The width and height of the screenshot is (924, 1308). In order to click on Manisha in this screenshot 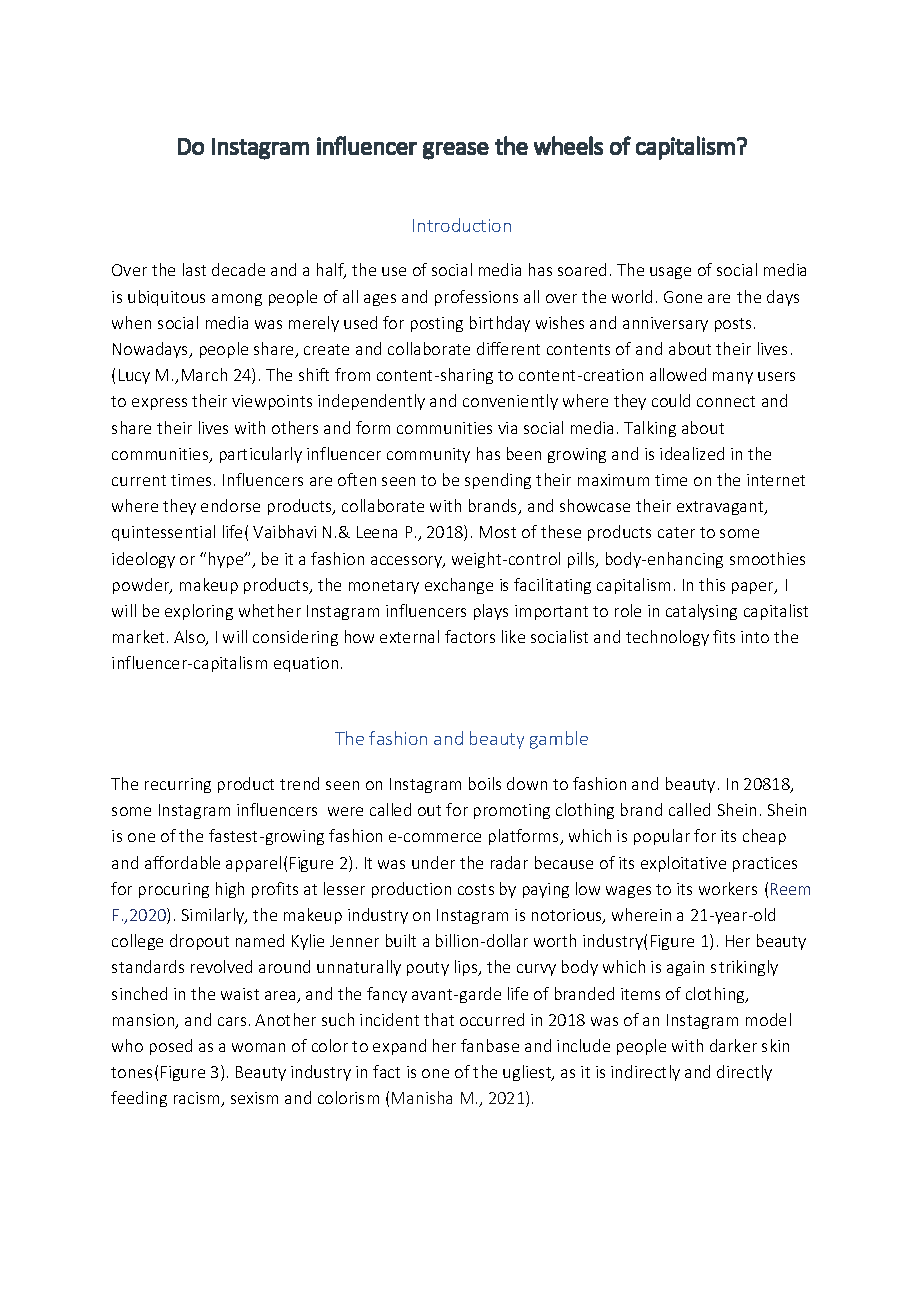, I will do `click(422, 1097)`.
